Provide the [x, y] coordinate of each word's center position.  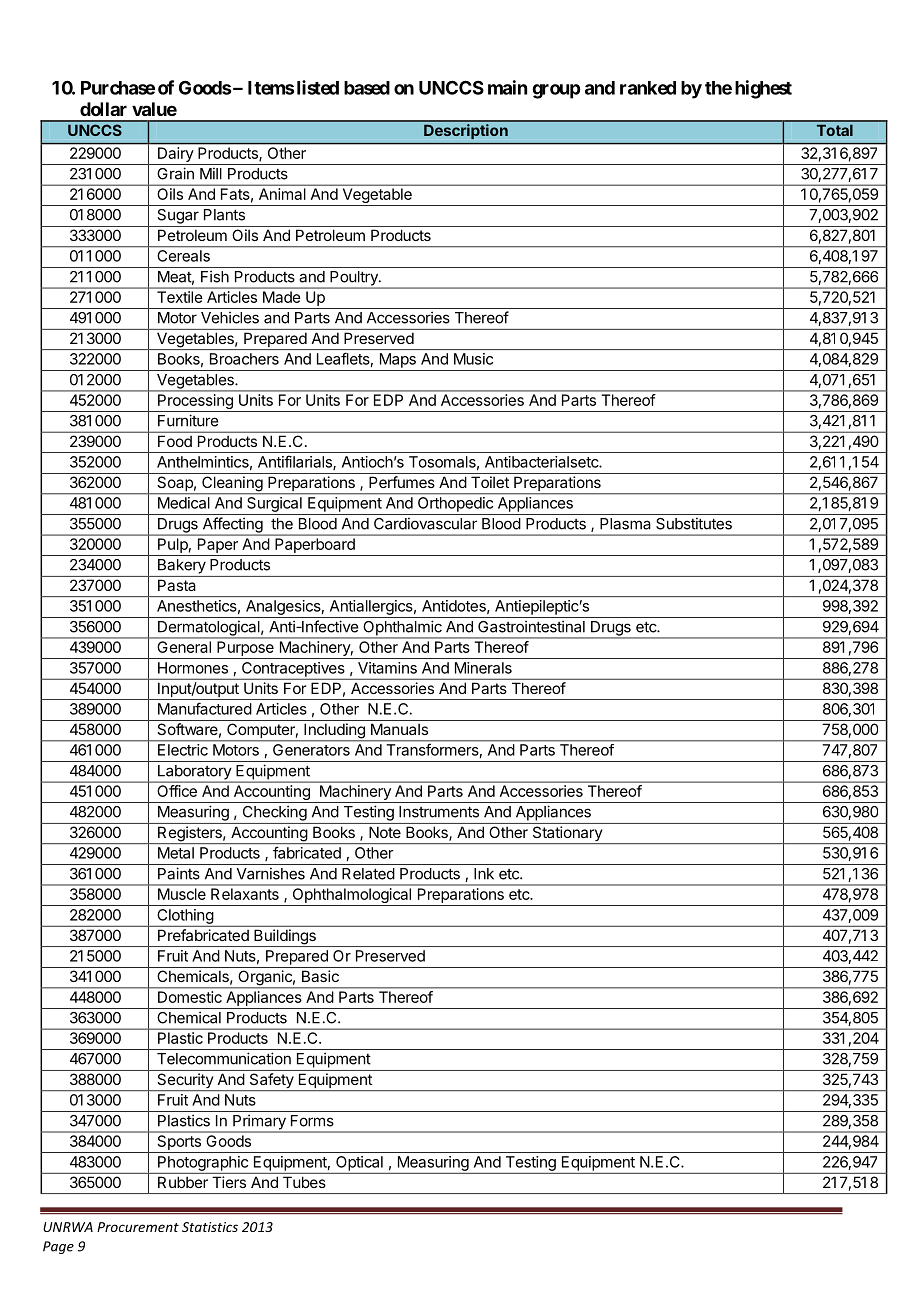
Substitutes [694, 523]
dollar [103, 109]
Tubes [304, 1182]
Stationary [567, 835]
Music [473, 359]
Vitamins [387, 668]
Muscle [182, 894]
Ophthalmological [351, 897]
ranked [648, 88]
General [184, 647]
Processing [195, 403]
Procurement [138, 1227]
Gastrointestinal [531, 626]
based [367, 88]
